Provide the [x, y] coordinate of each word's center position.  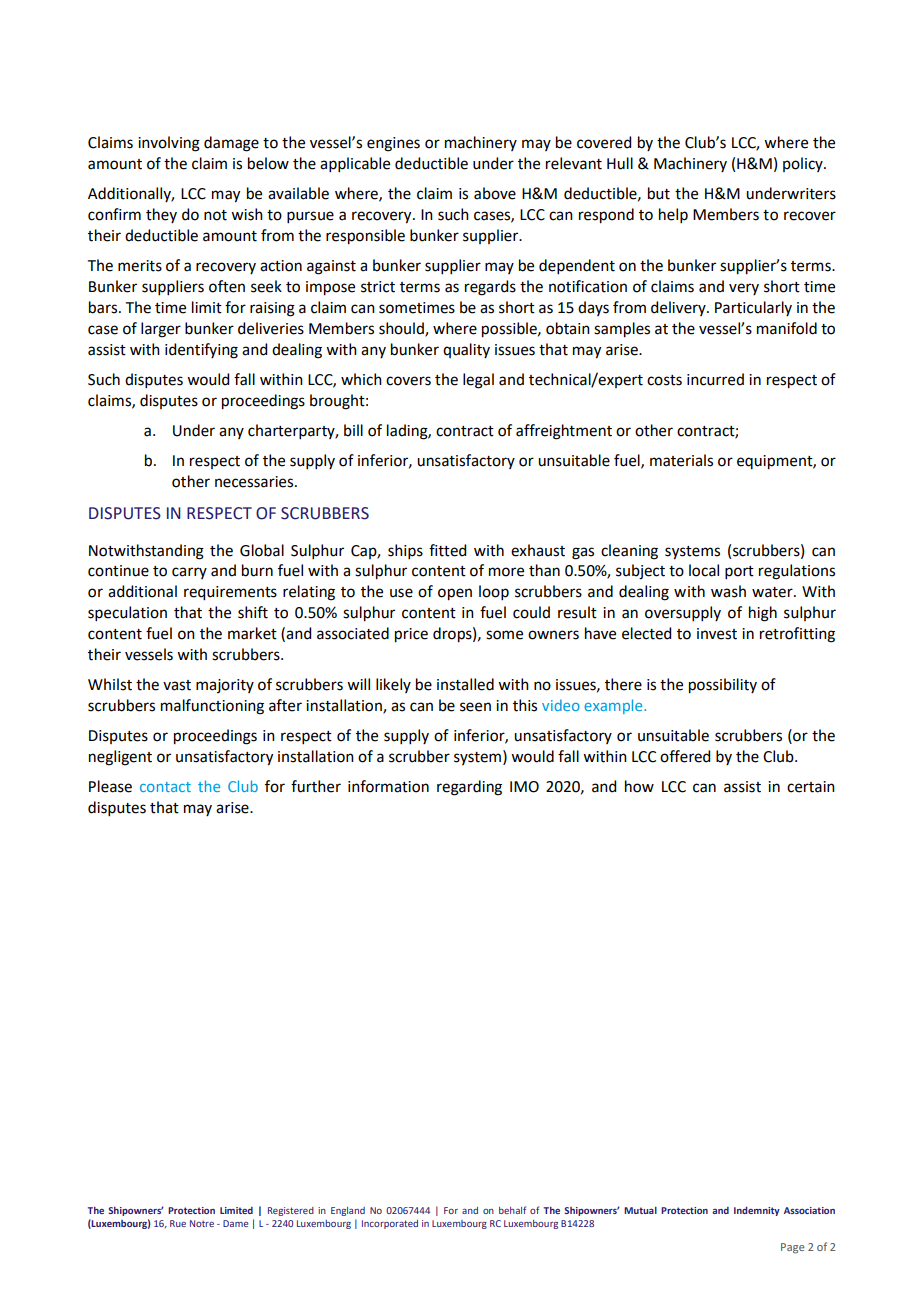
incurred [715, 379]
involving [169, 144]
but [659, 193]
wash [728, 591]
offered [685, 756]
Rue [178, 1223]
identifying [201, 351]
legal [478, 381]
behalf [512, 1210]
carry [189, 573]
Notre [202, 1223]
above [495, 193]
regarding [469, 788]
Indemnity [757, 1211]
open [455, 594]
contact [165, 787]
